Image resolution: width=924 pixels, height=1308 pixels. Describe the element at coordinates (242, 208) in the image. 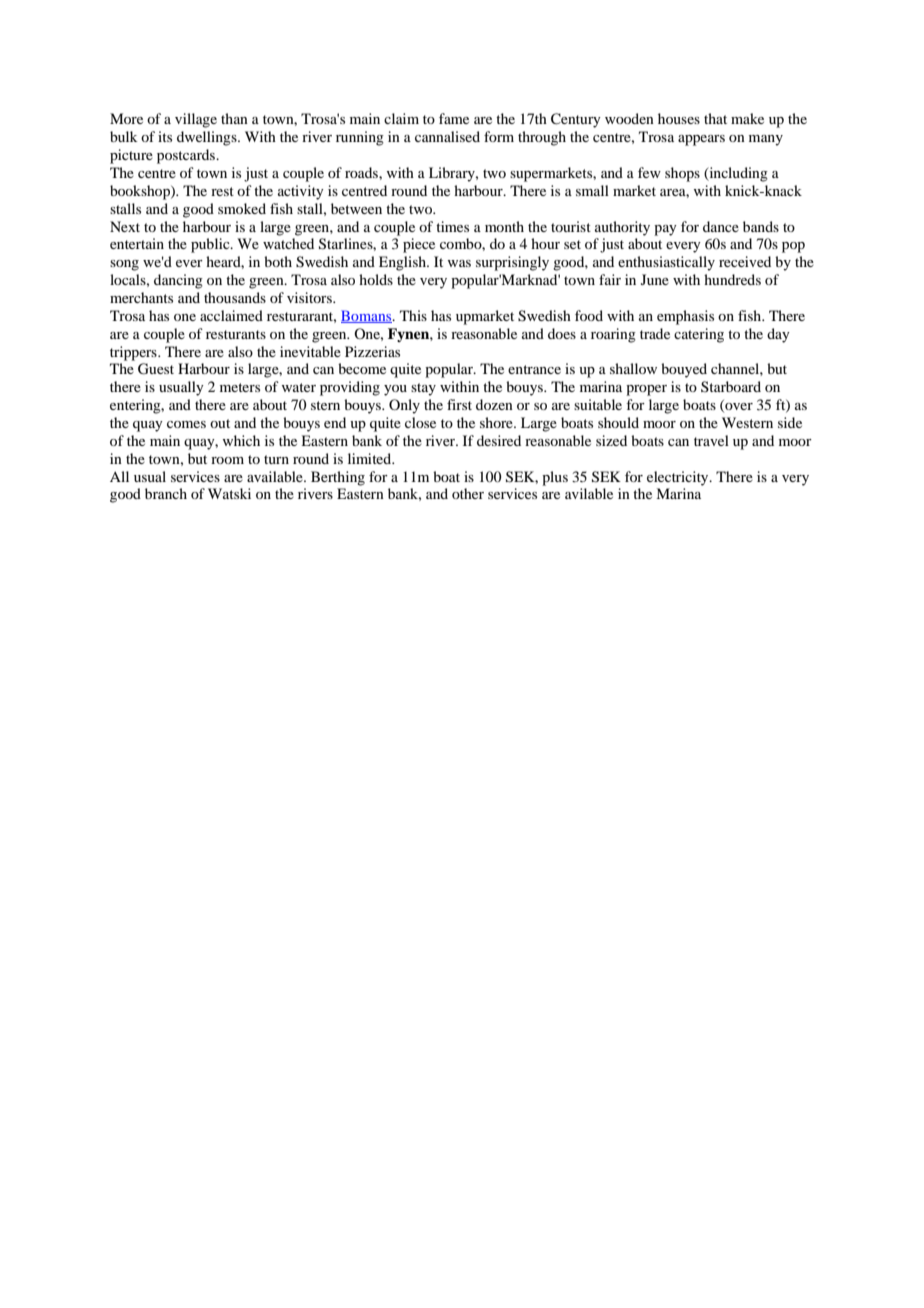

I see `smoked` at that location.
